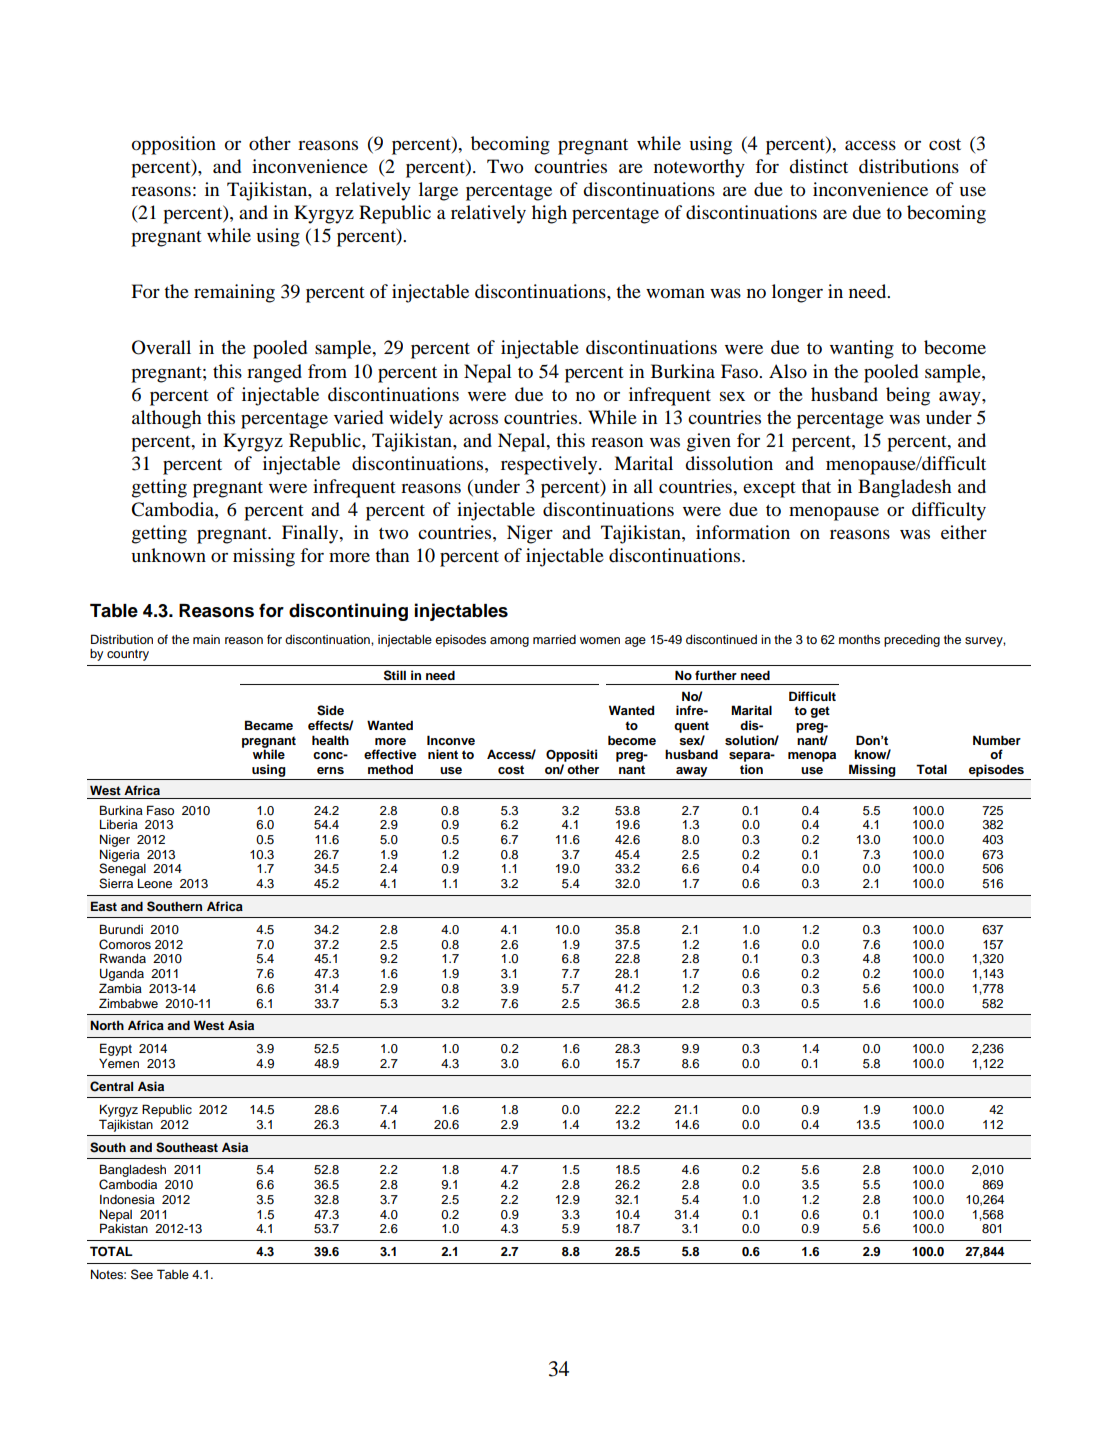 The height and width of the page is (1447, 1118). Describe the element at coordinates (269, 725) in the page. I see `Became` at that location.
